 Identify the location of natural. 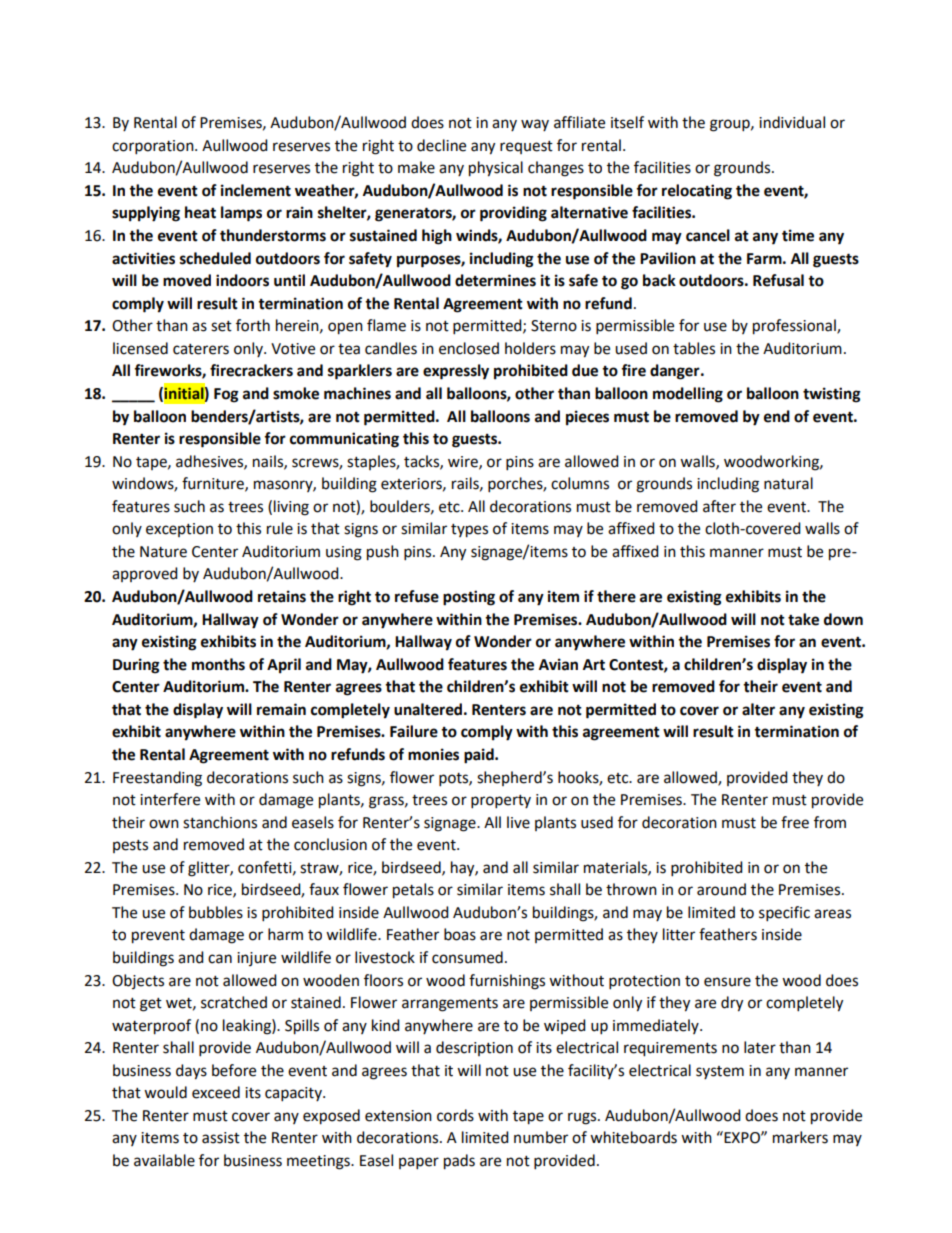
(788, 483).
